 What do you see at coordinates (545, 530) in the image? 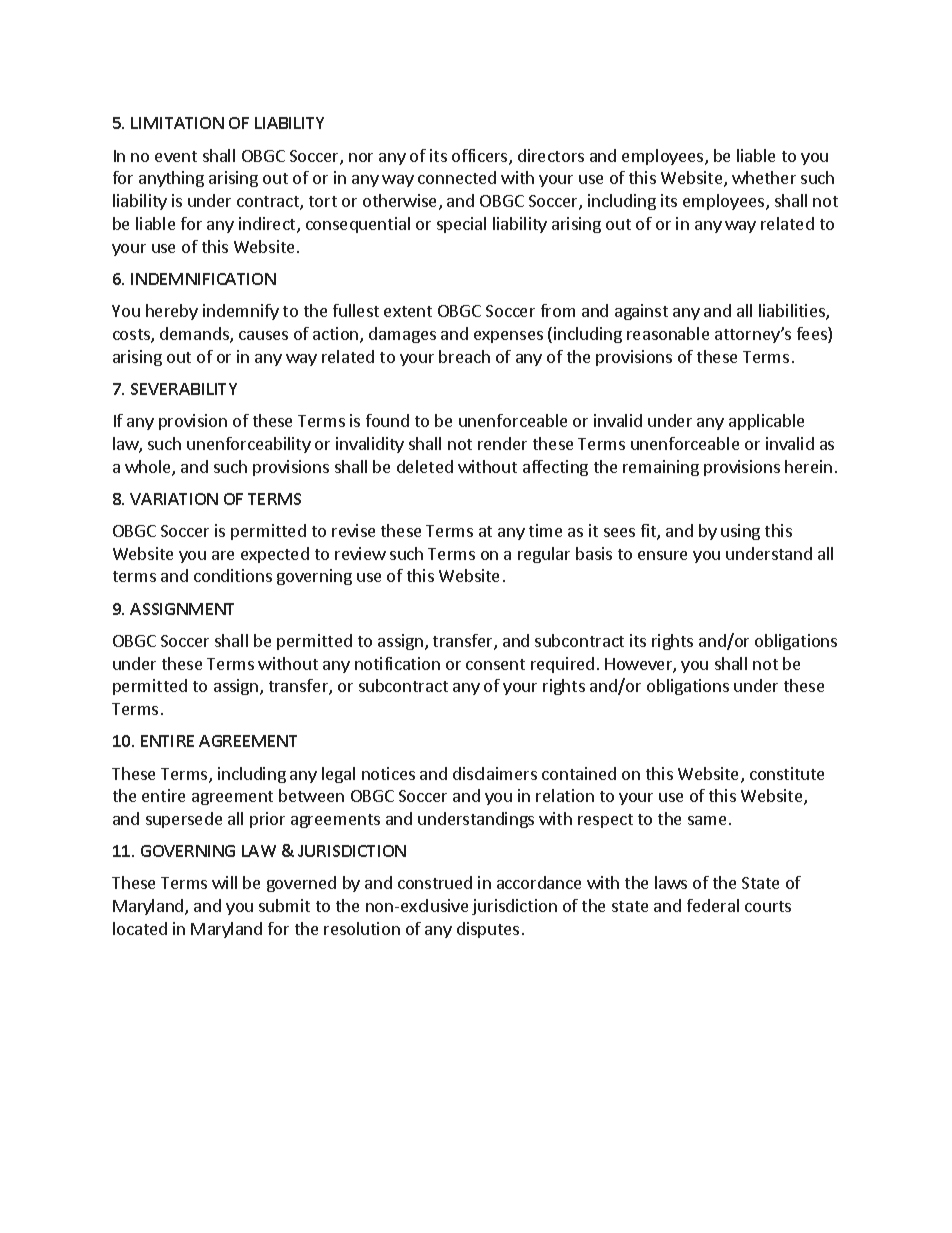
I see `time` at bounding box center [545, 530].
